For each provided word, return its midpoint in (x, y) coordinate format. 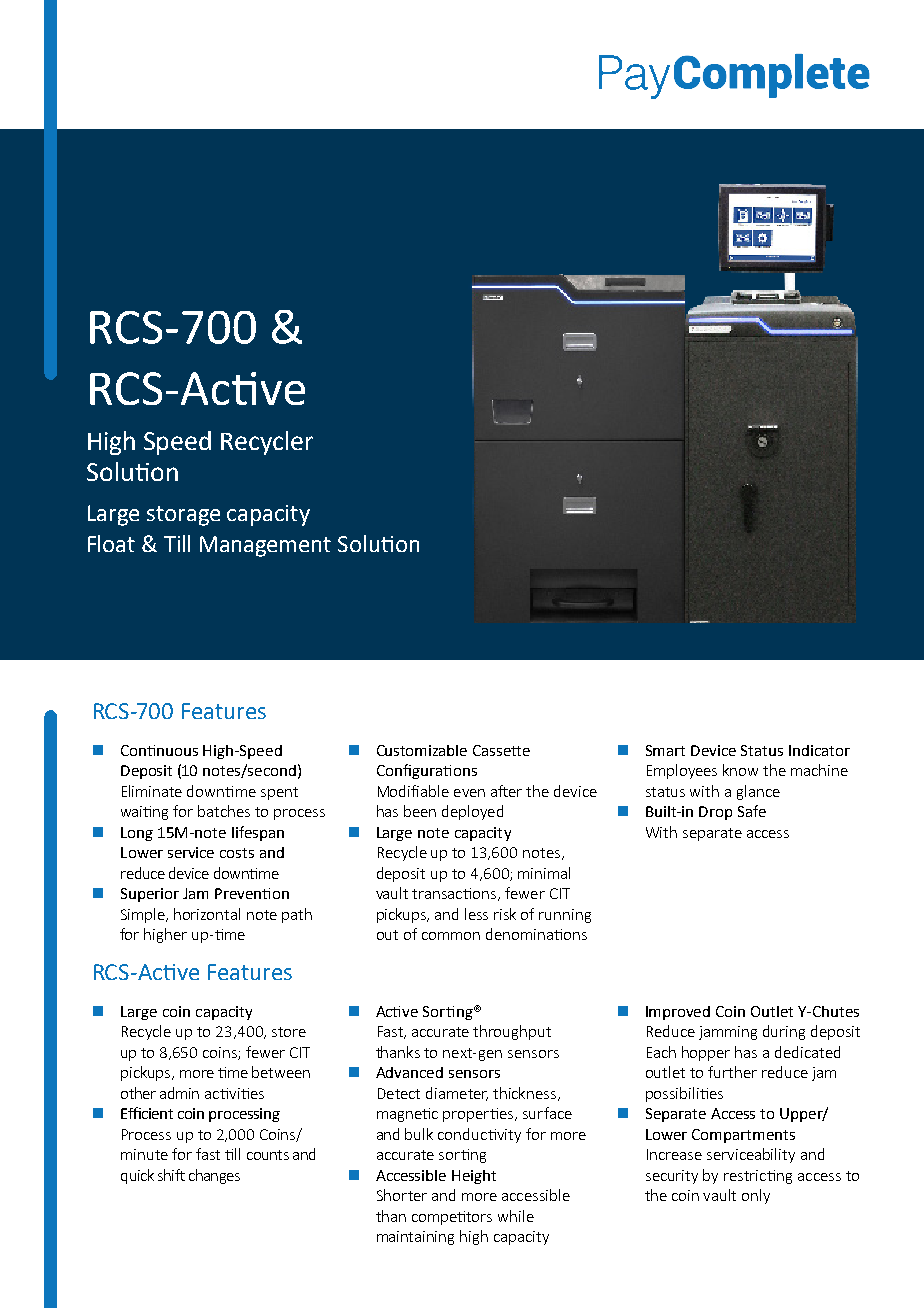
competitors (452, 1218)
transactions (455, 894)
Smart (665, 750)
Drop (715, 813)
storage (183, 516)
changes (214, 1176)
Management (265, 546)
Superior (150, 895)
